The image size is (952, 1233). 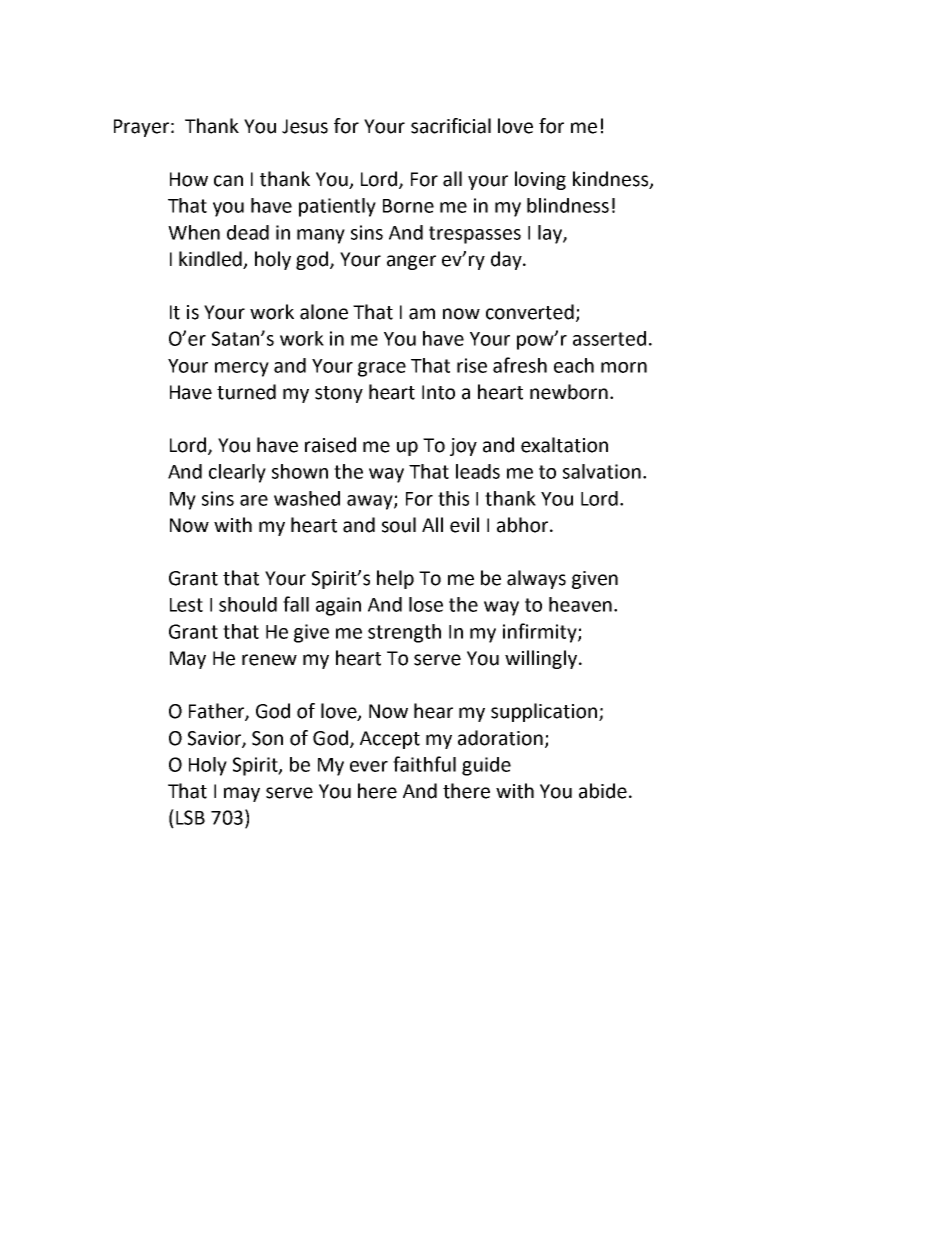 What do you see at coordinates (424, 764) in the page?
I see `faithful` at bounding box center [424, 764].
